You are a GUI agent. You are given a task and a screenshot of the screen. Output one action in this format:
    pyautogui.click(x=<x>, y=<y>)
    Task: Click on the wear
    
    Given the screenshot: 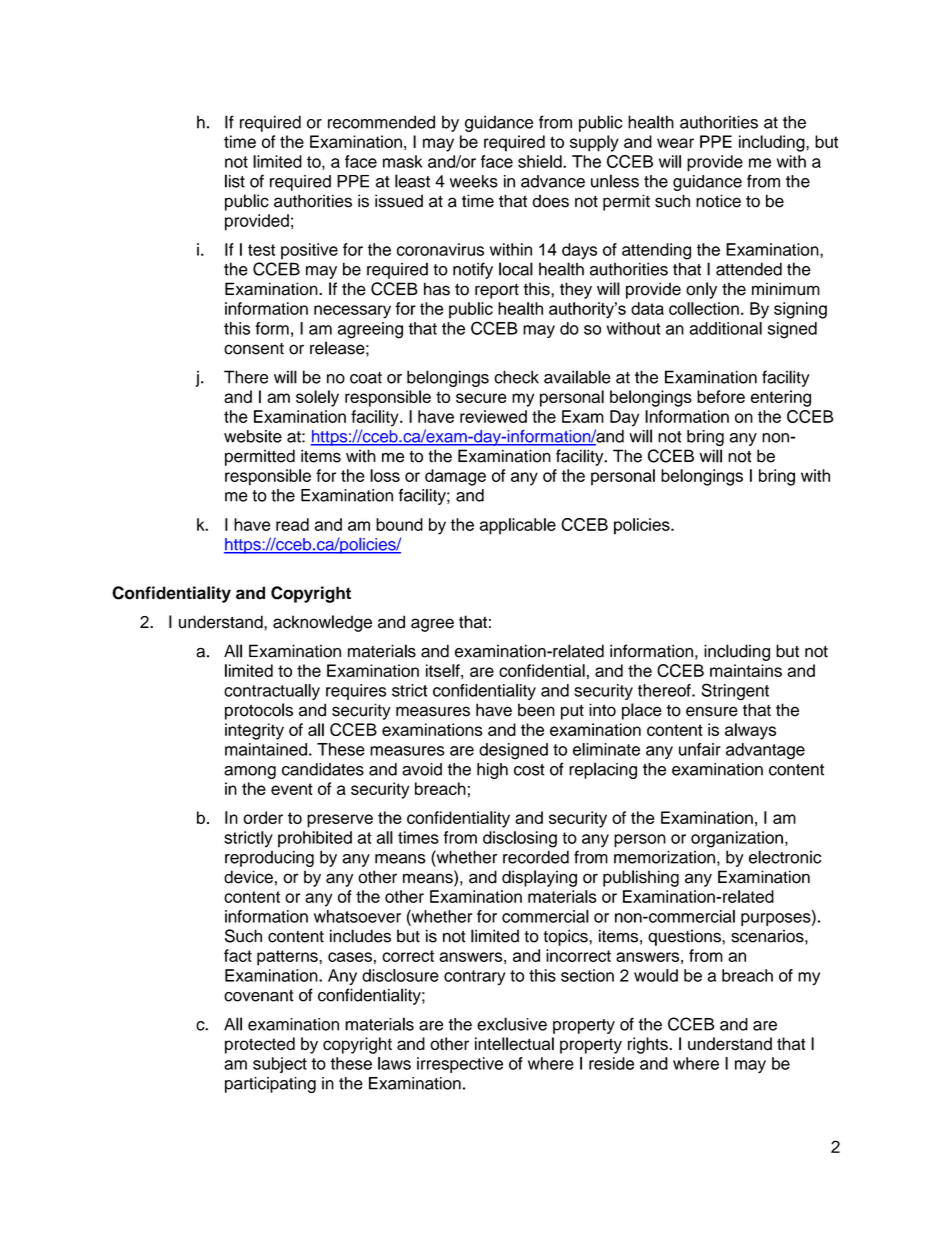 What is the action you would take?
    pyautogui.click(x=675, y=143)
